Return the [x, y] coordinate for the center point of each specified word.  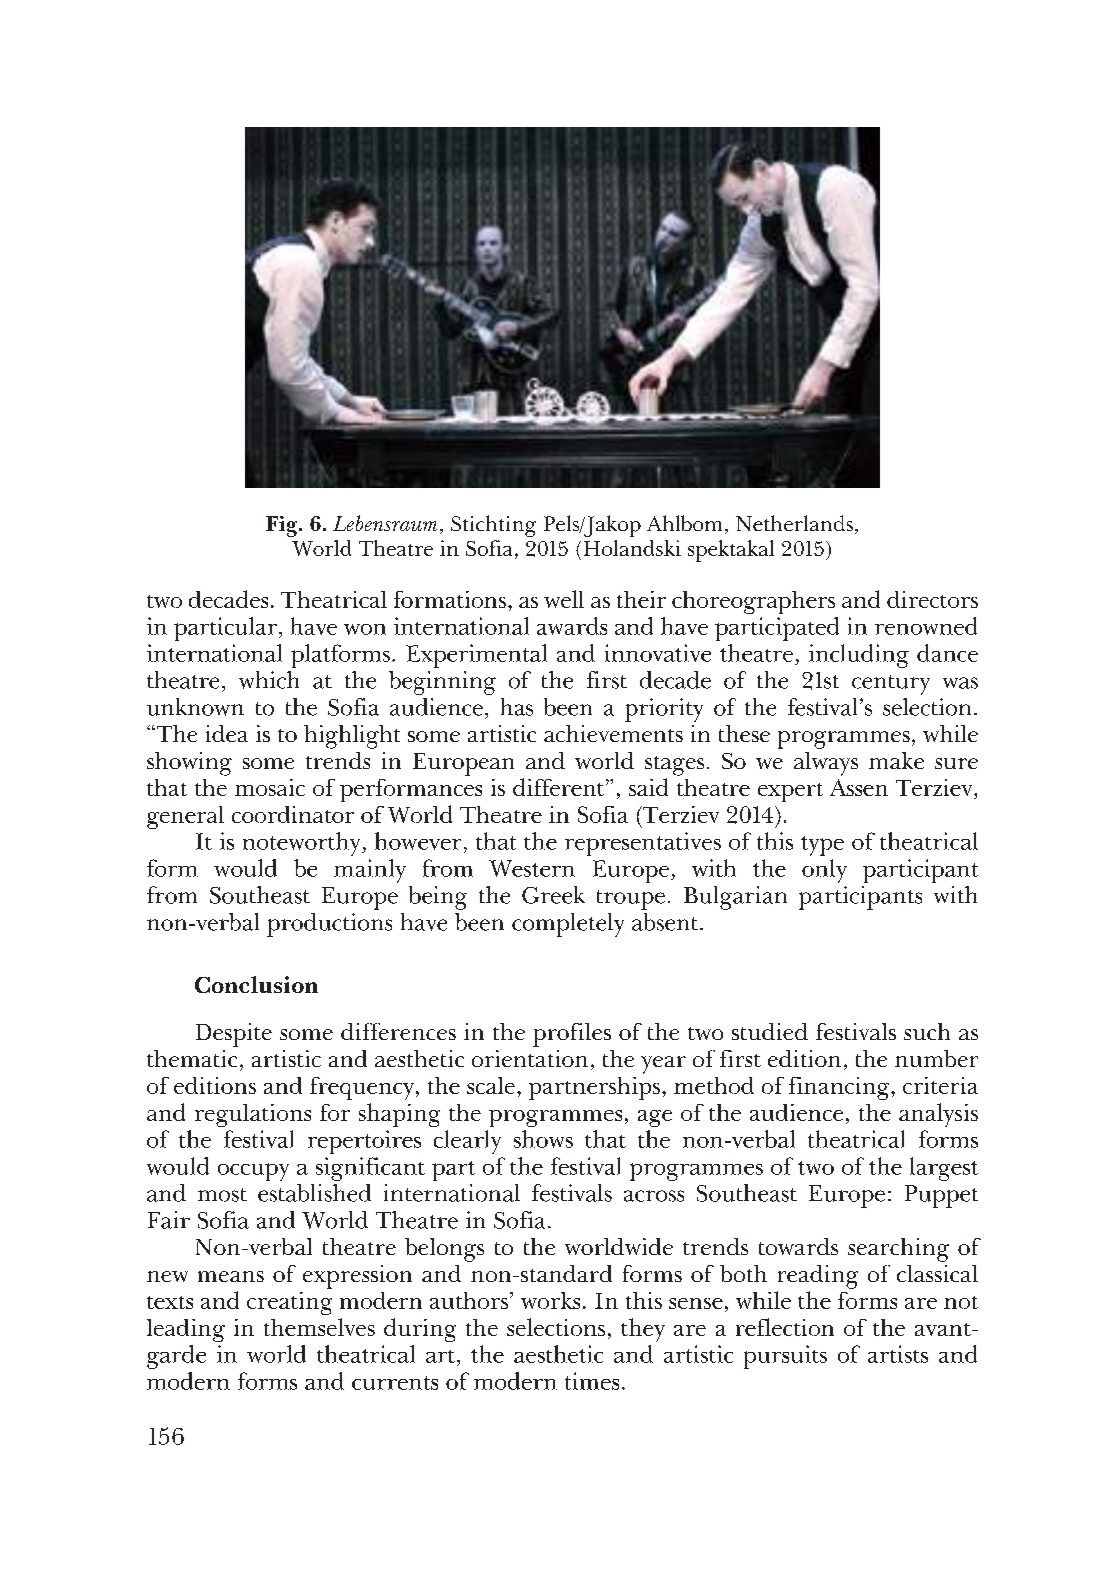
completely [568, 925]
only [824, 871]
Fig [283, 526]
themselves [319, 1327]
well [564, 599]
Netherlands [794, 523]
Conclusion [256, 984]
